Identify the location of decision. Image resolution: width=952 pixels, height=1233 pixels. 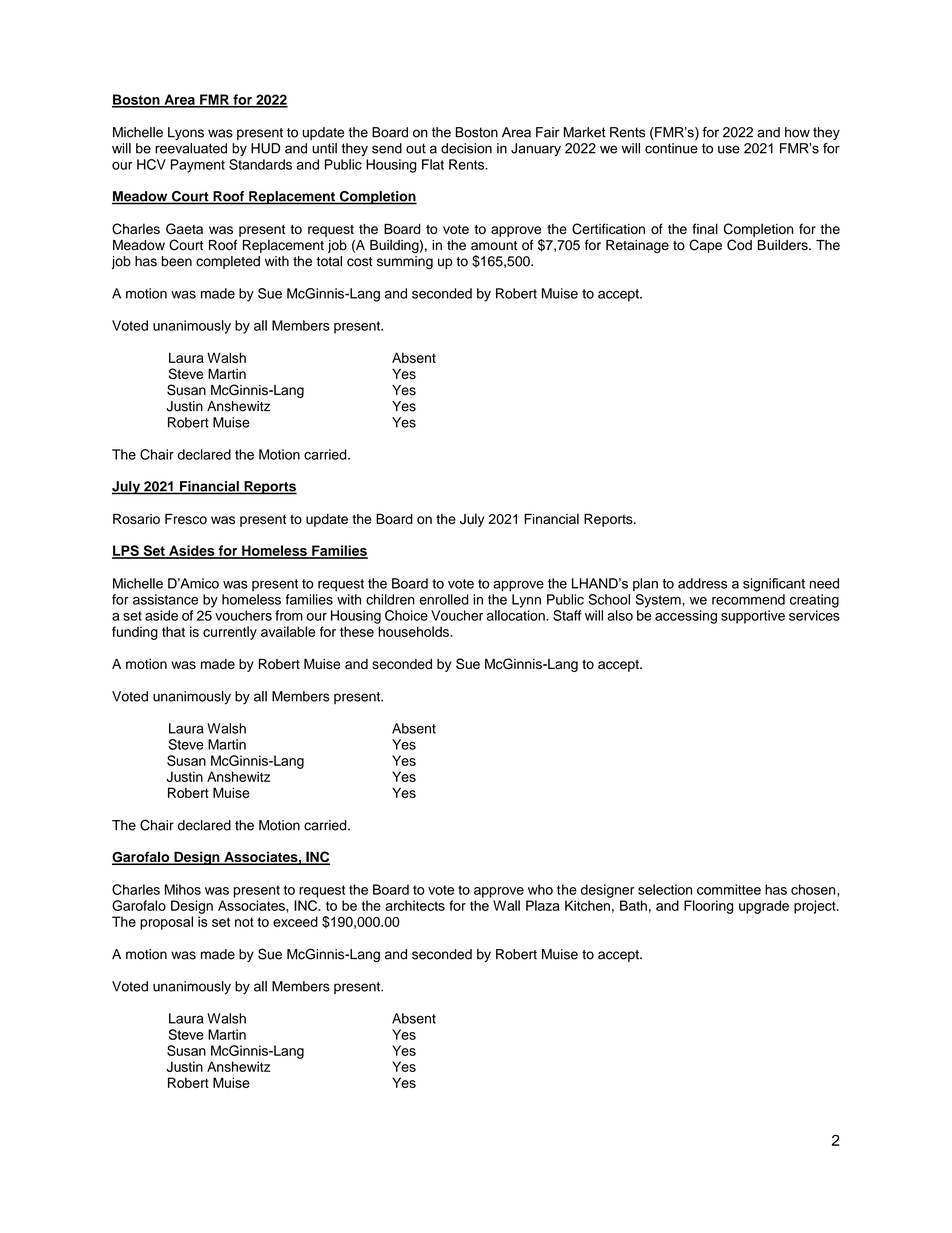
(466, 148).
